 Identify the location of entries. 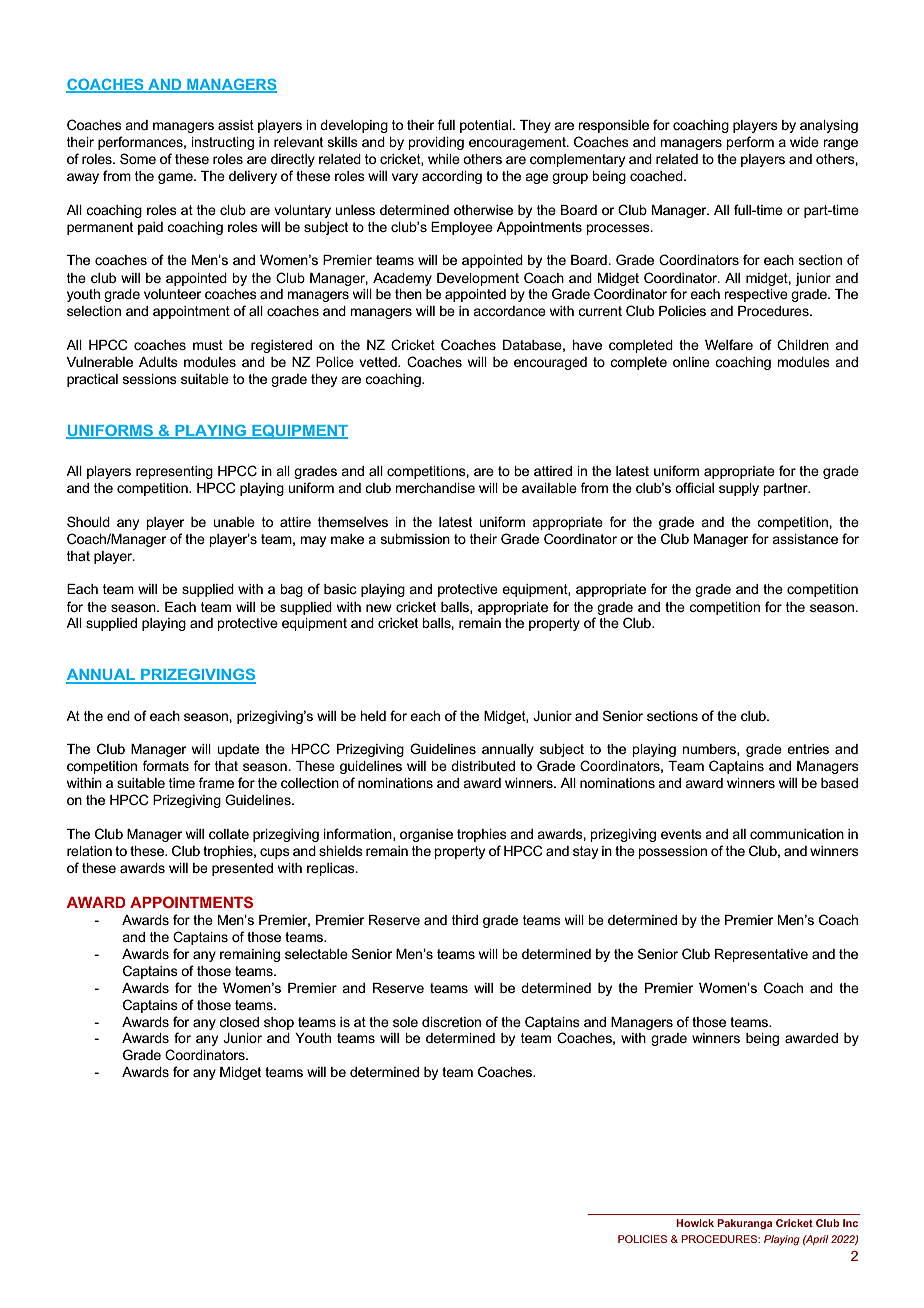
(808, 749).
